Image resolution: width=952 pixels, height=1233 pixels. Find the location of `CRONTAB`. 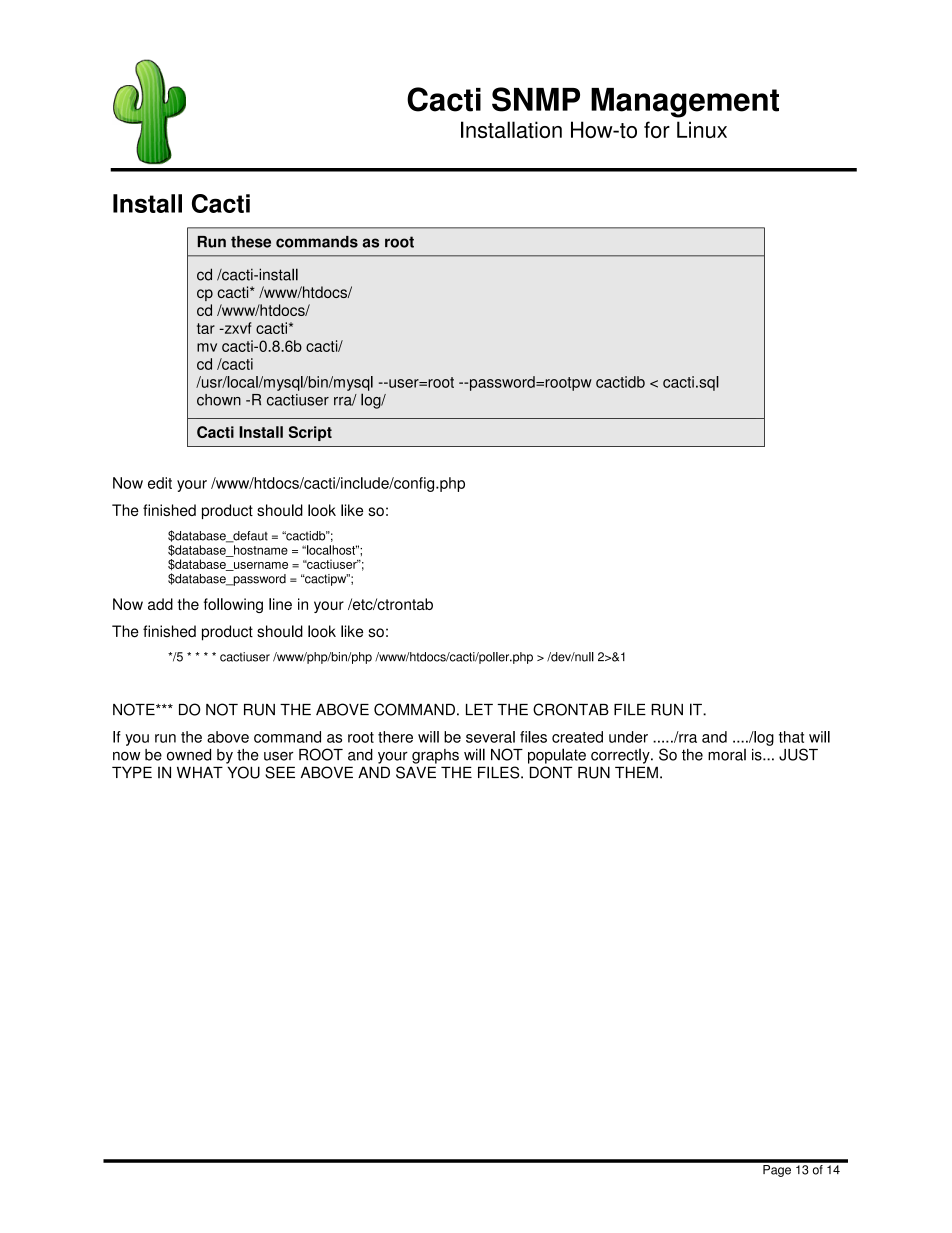

CRONTAB is located at coordinates (571, 709).
